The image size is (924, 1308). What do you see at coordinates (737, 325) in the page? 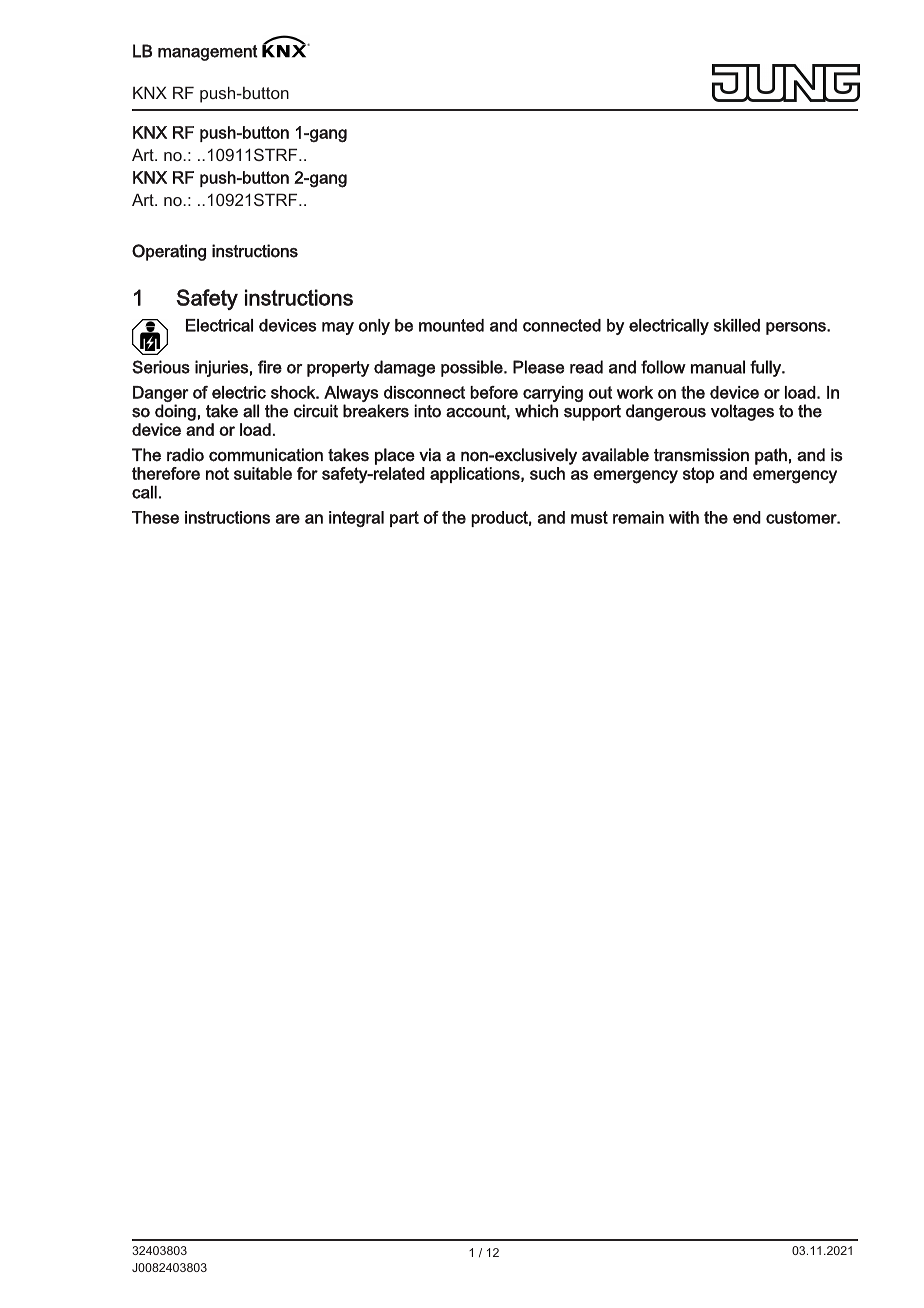
I see `skilled` at bounding box center [737, 325].
